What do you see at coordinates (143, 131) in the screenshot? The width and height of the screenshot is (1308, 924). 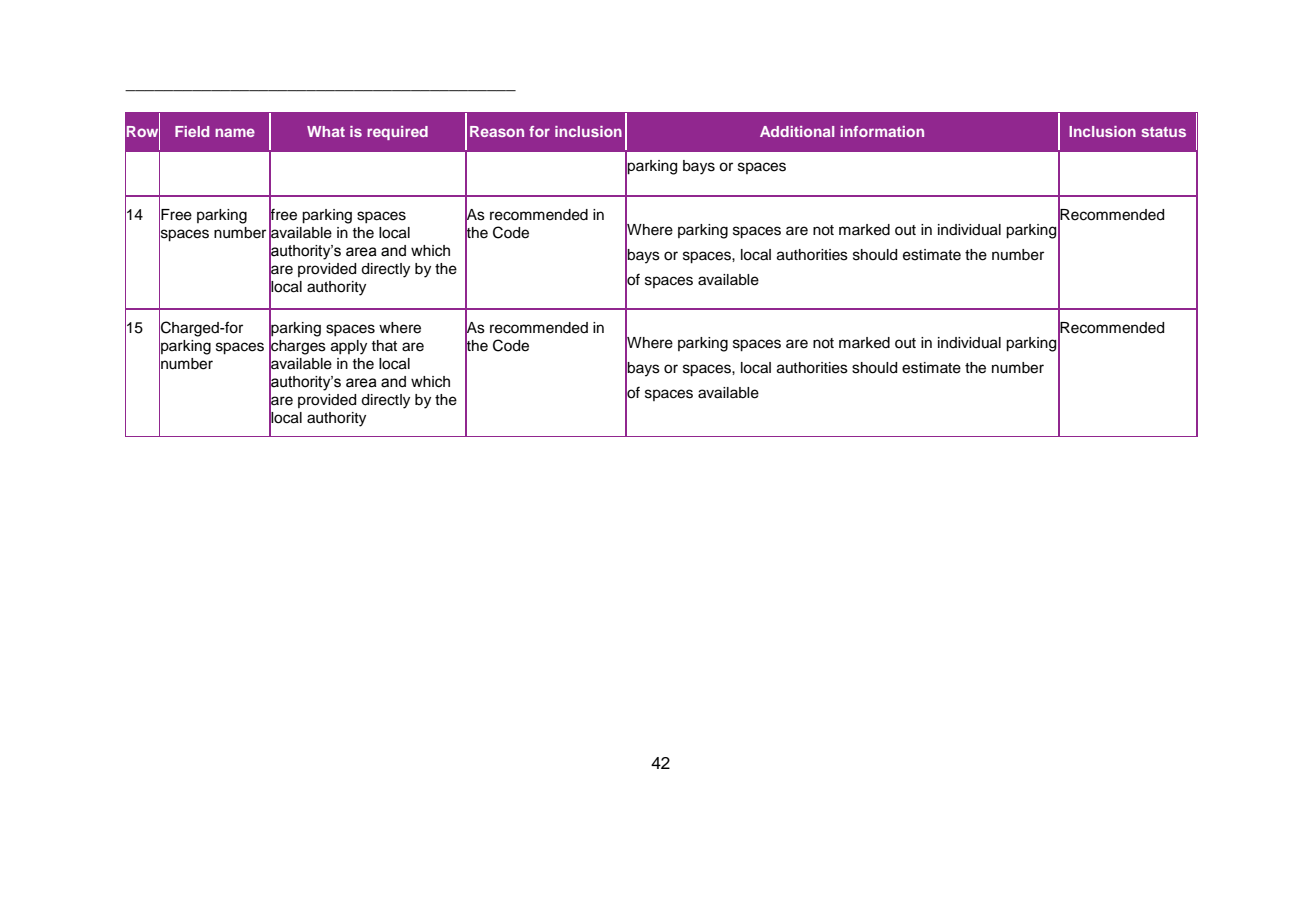 I see `Row` at bounding box center [143, 131].
